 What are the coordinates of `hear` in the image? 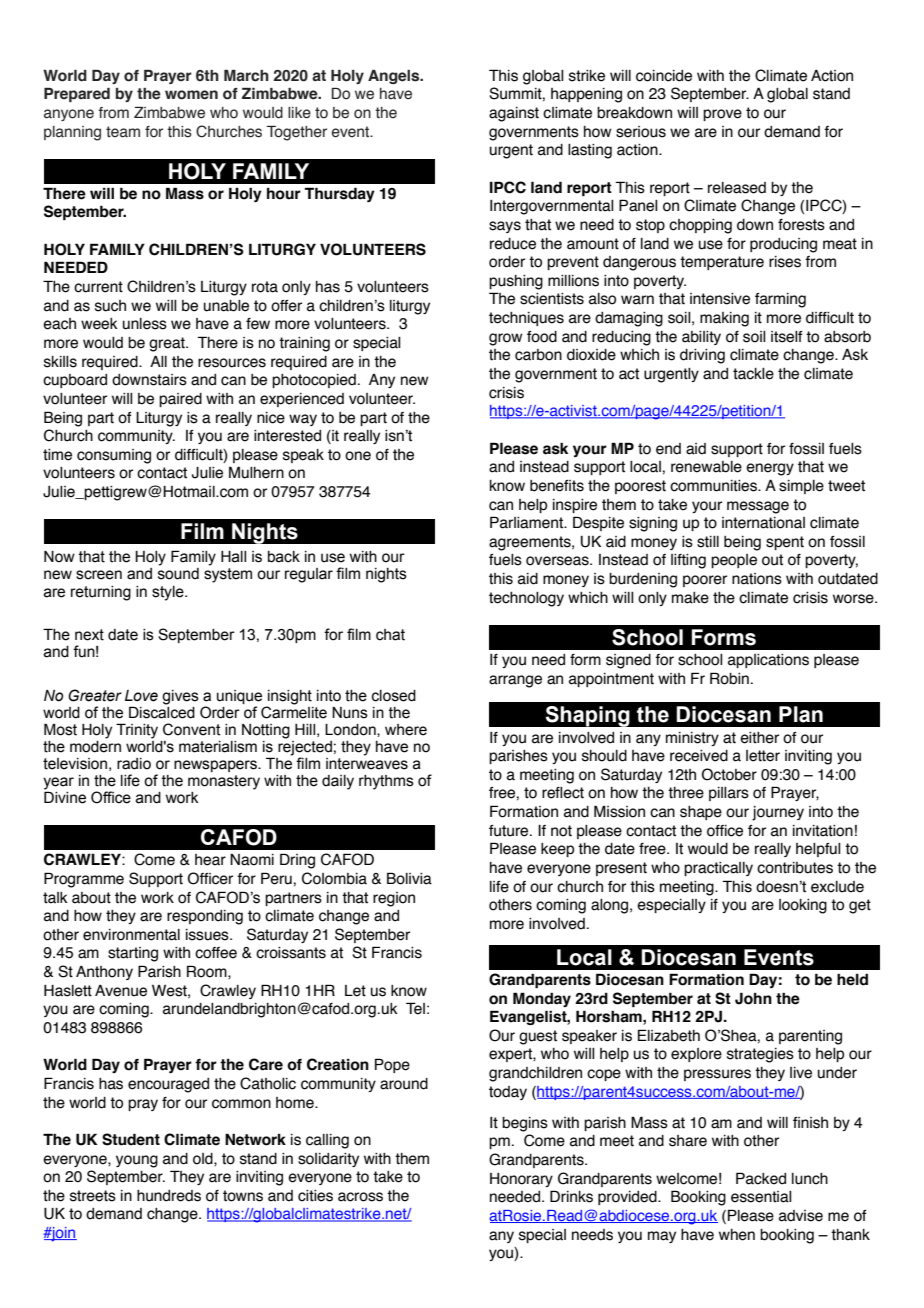 It's located at (210, 860).
